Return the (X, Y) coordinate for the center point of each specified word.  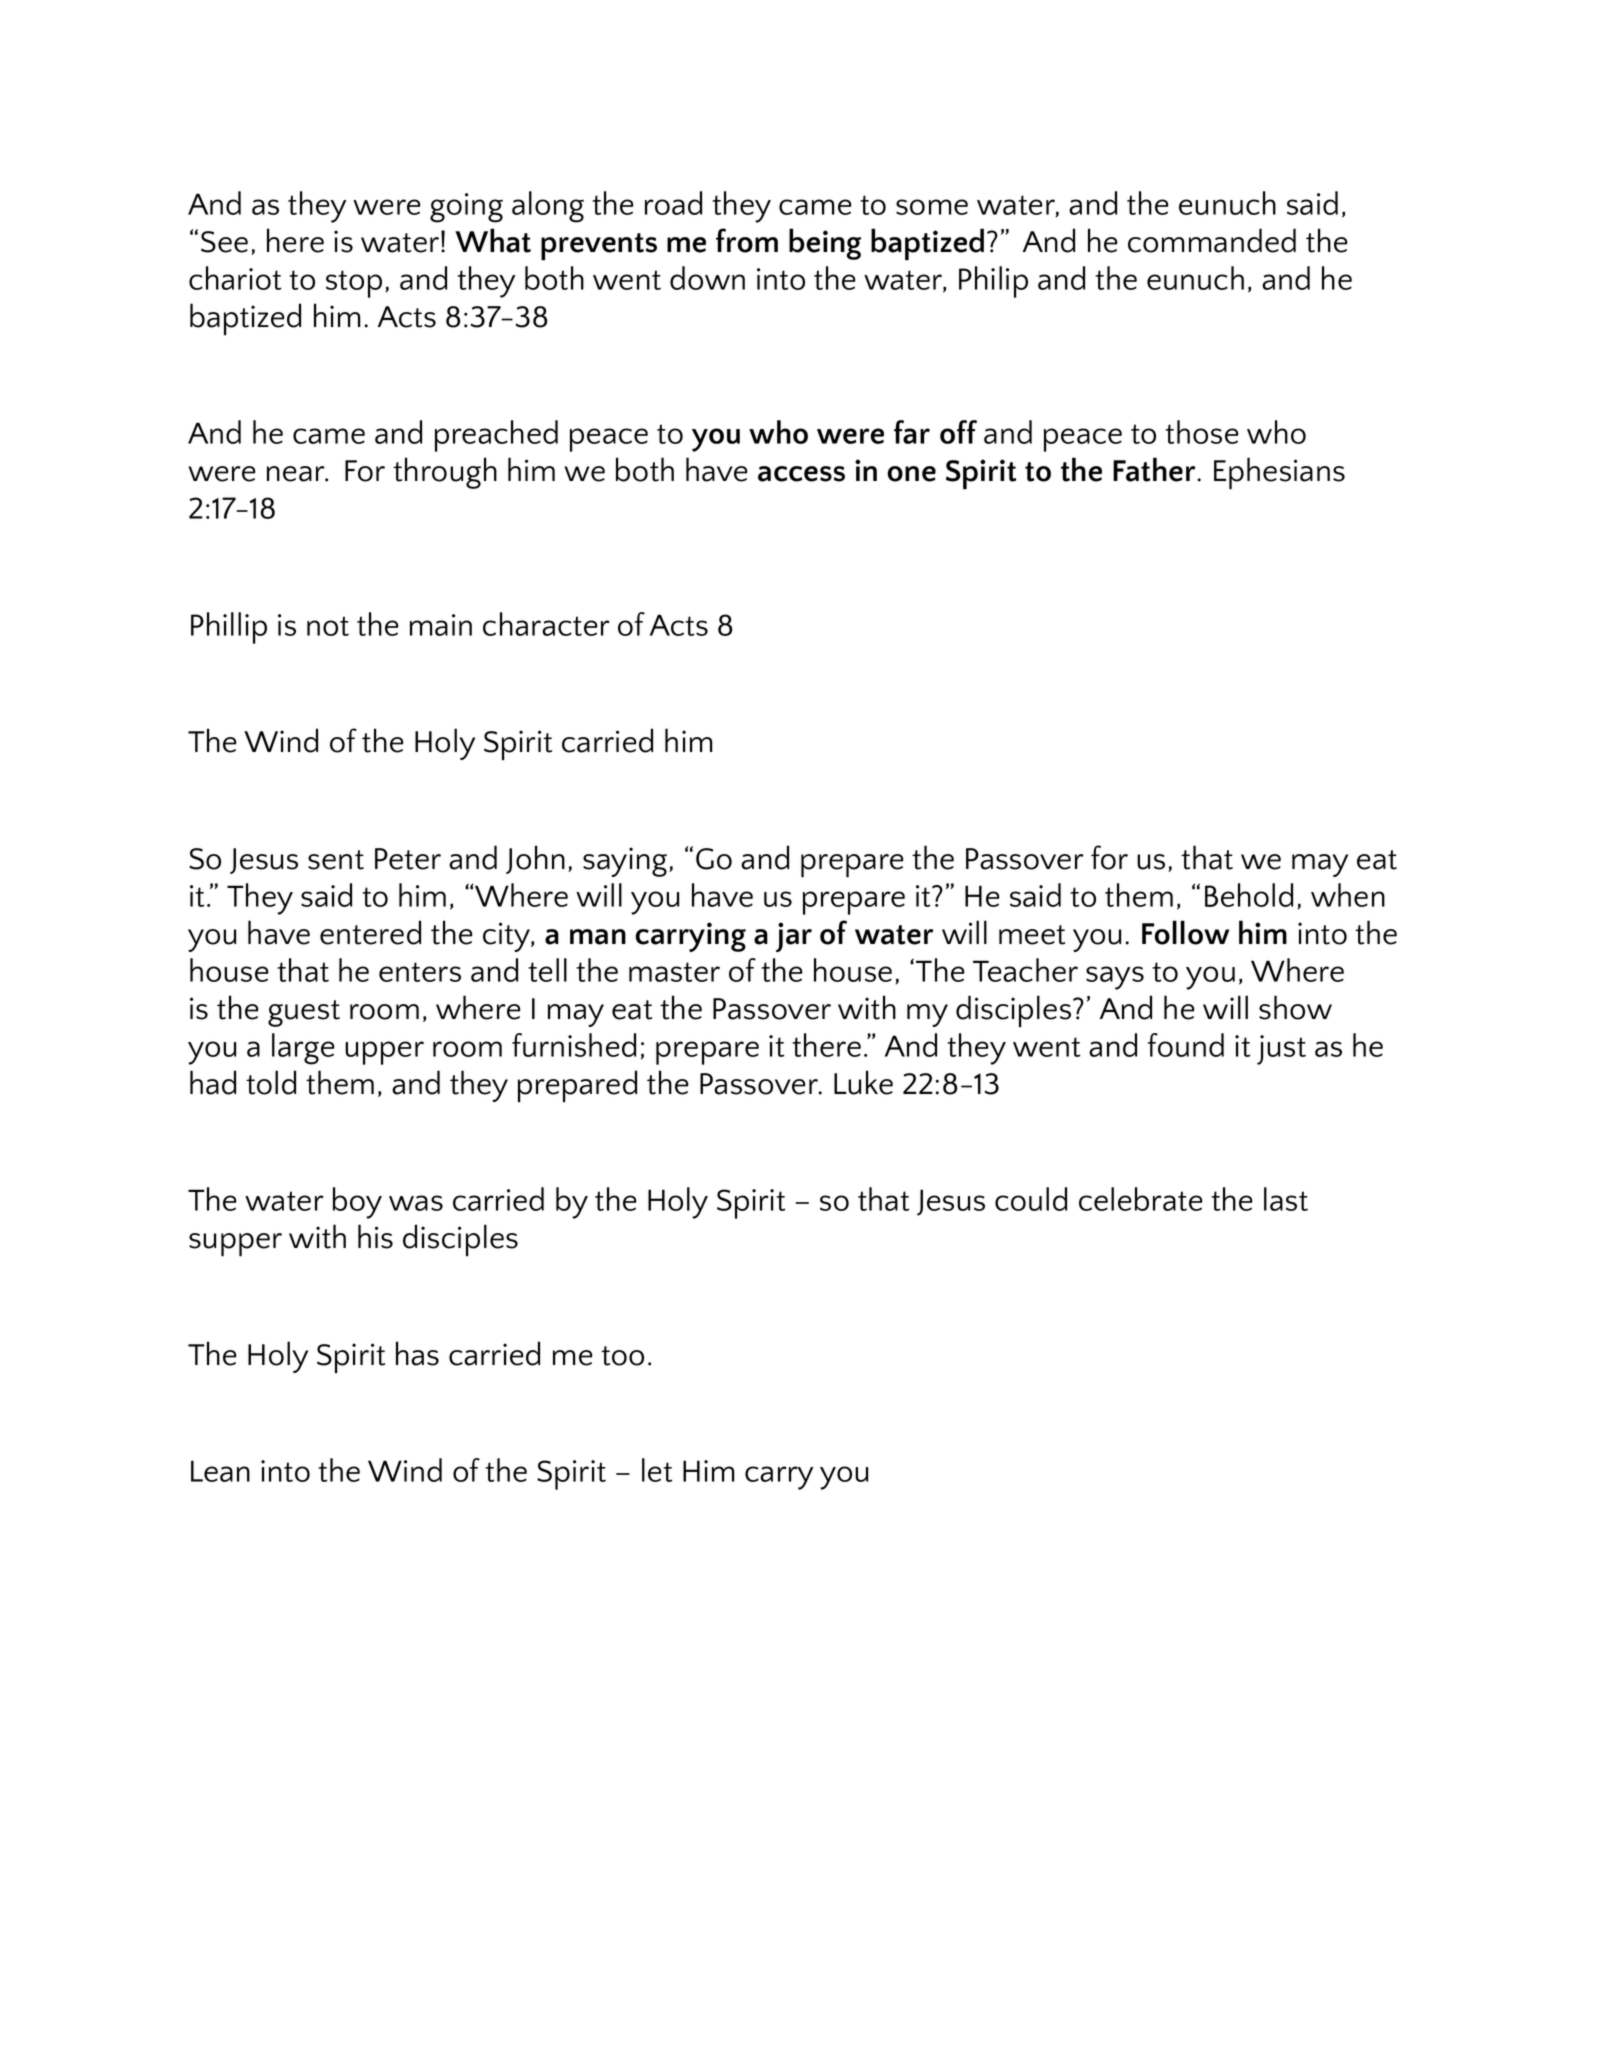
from (747, 240)
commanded (1212, 240)
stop (354, 284)
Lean (220, 1471)
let (657, 1470)
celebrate (1140, 1199)
